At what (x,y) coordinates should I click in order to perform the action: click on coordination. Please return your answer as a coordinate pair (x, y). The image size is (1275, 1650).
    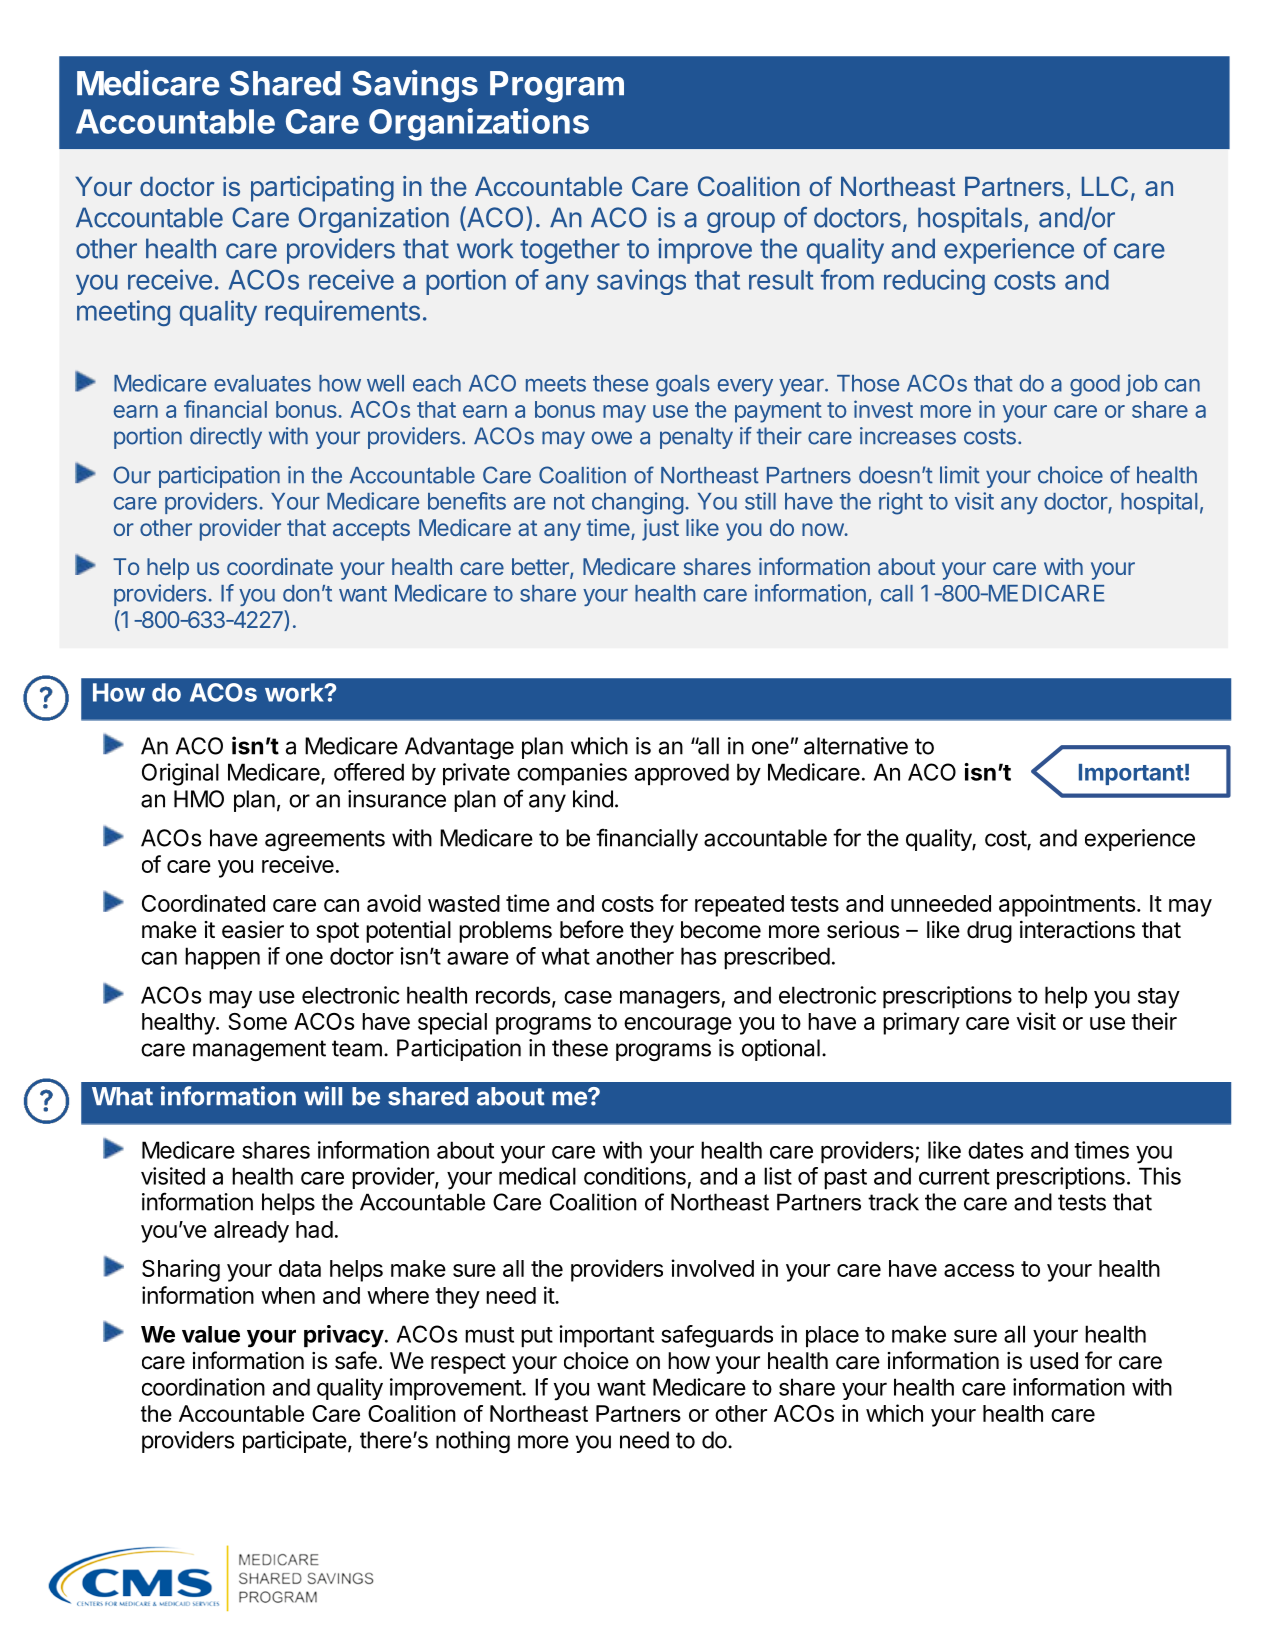
    Looking at the image, I should click on (203, 1387).
